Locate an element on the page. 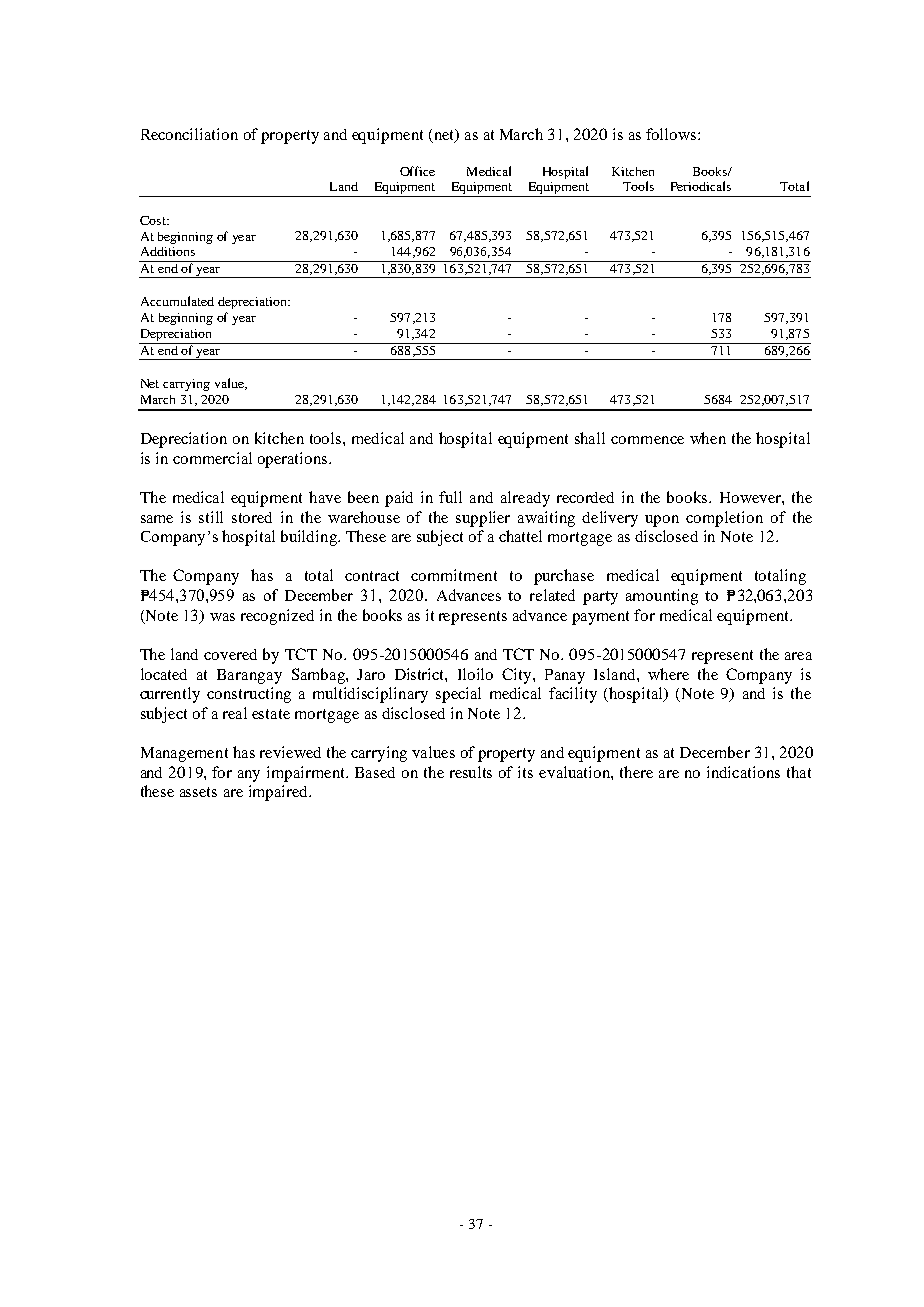 This image has height=1307, width=924. Accumulated is located at coordinates (177, 301).
